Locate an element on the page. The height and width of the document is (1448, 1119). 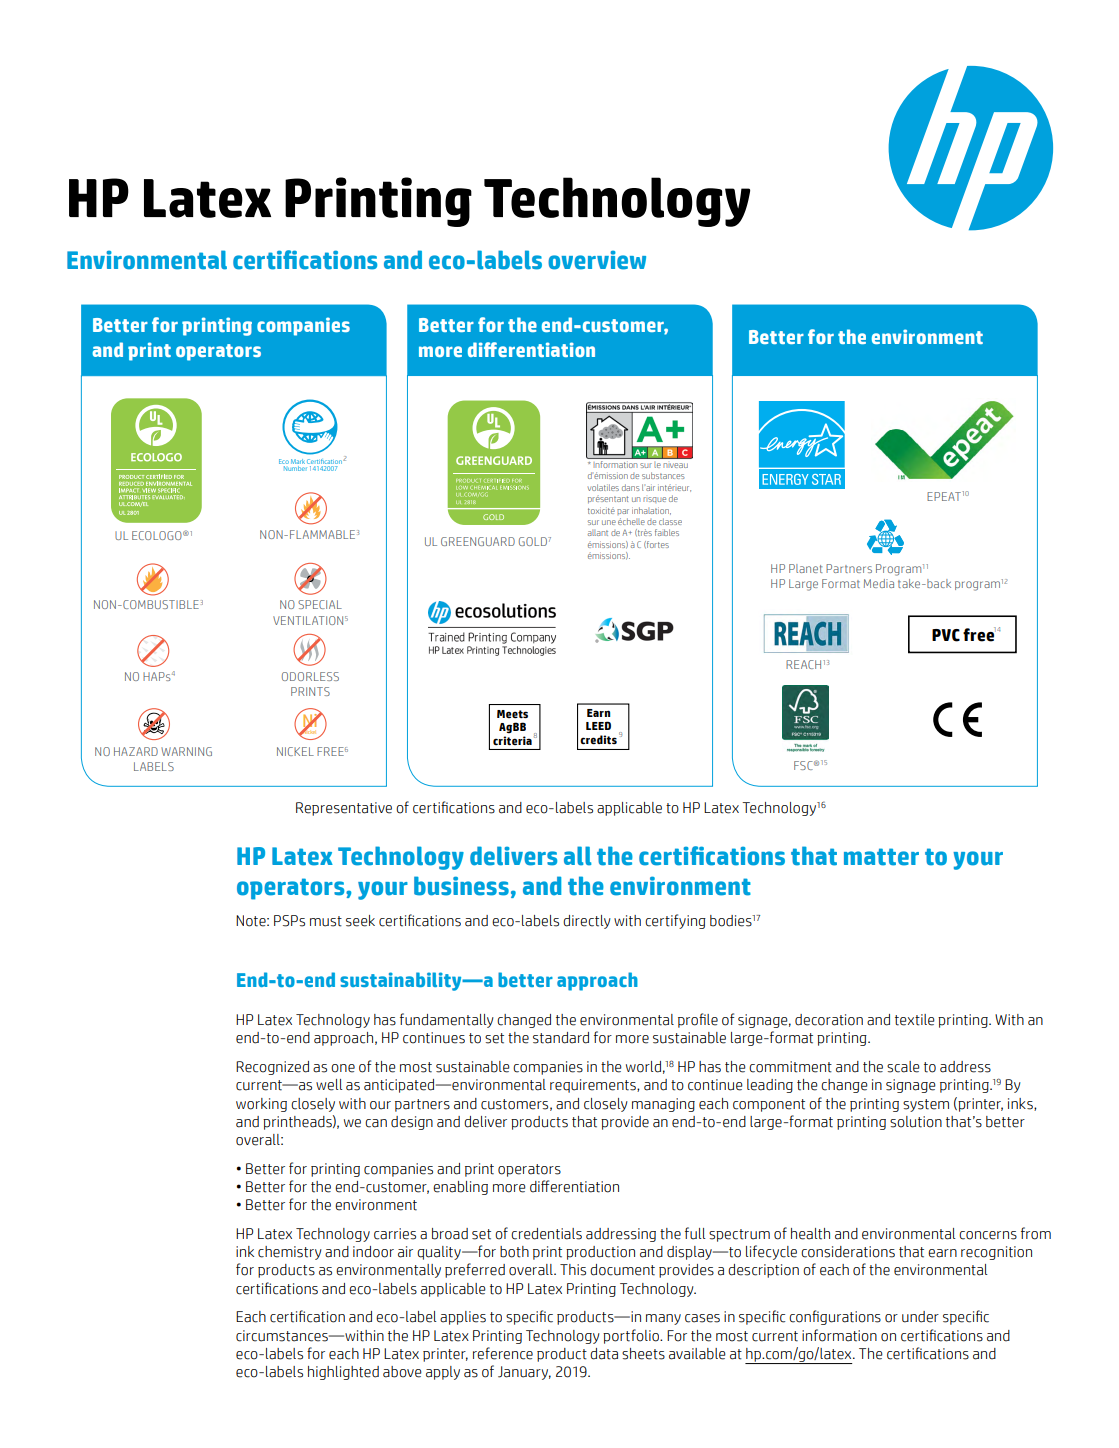
substances is located at coordinates (663, 475).
